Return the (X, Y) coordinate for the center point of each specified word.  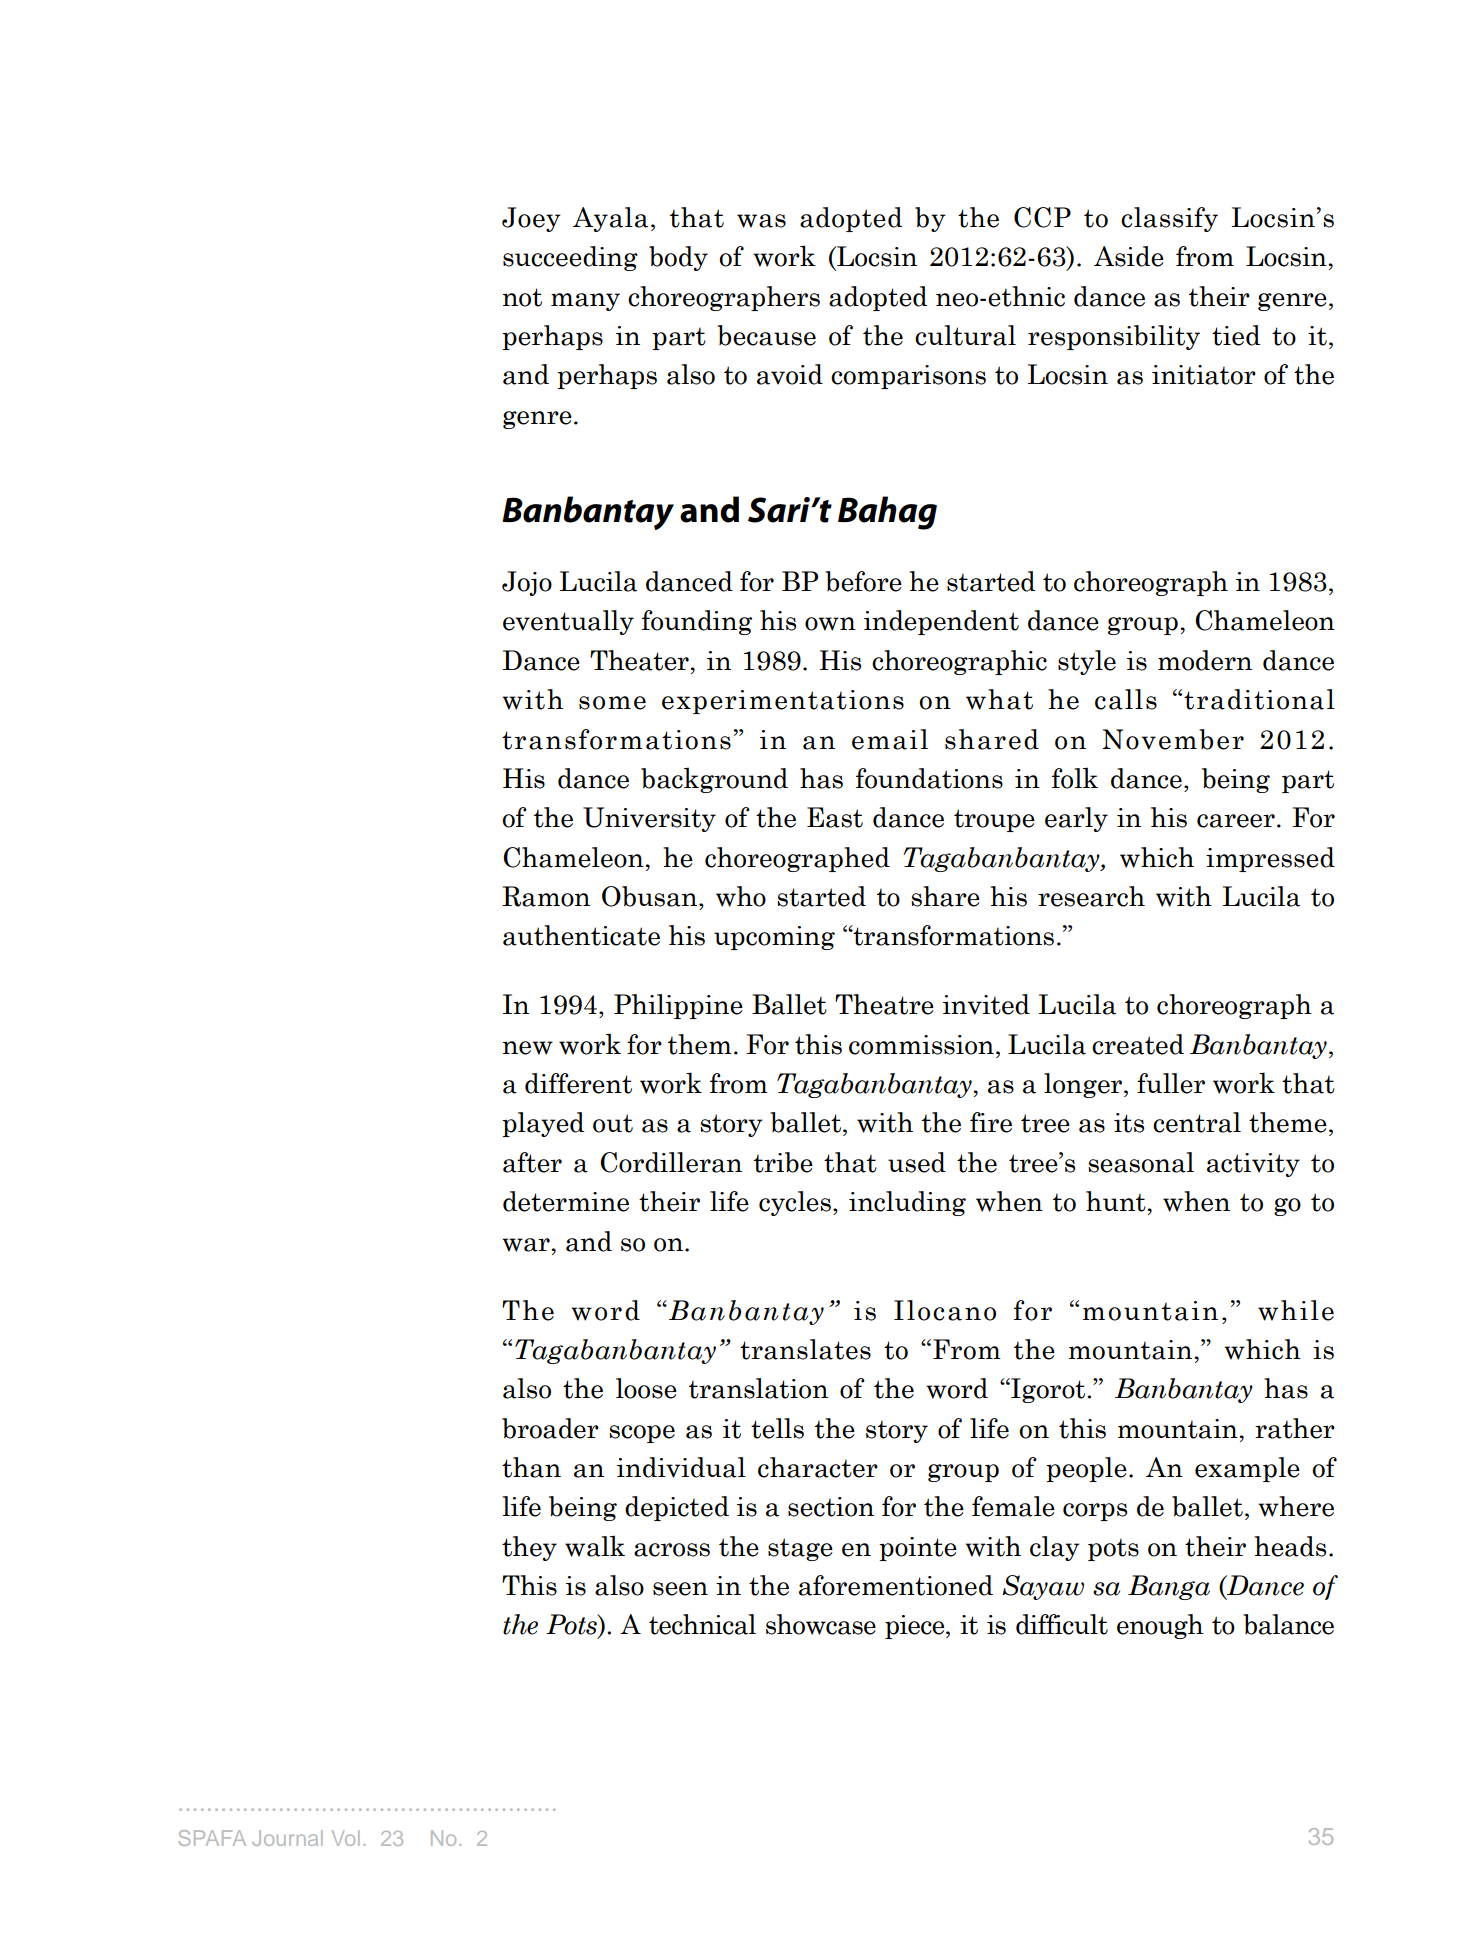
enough (1160, 1626)
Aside (1129, 256)
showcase (821, 1624)
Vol (346, 1838)
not (522, 297)
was (761, 221)
